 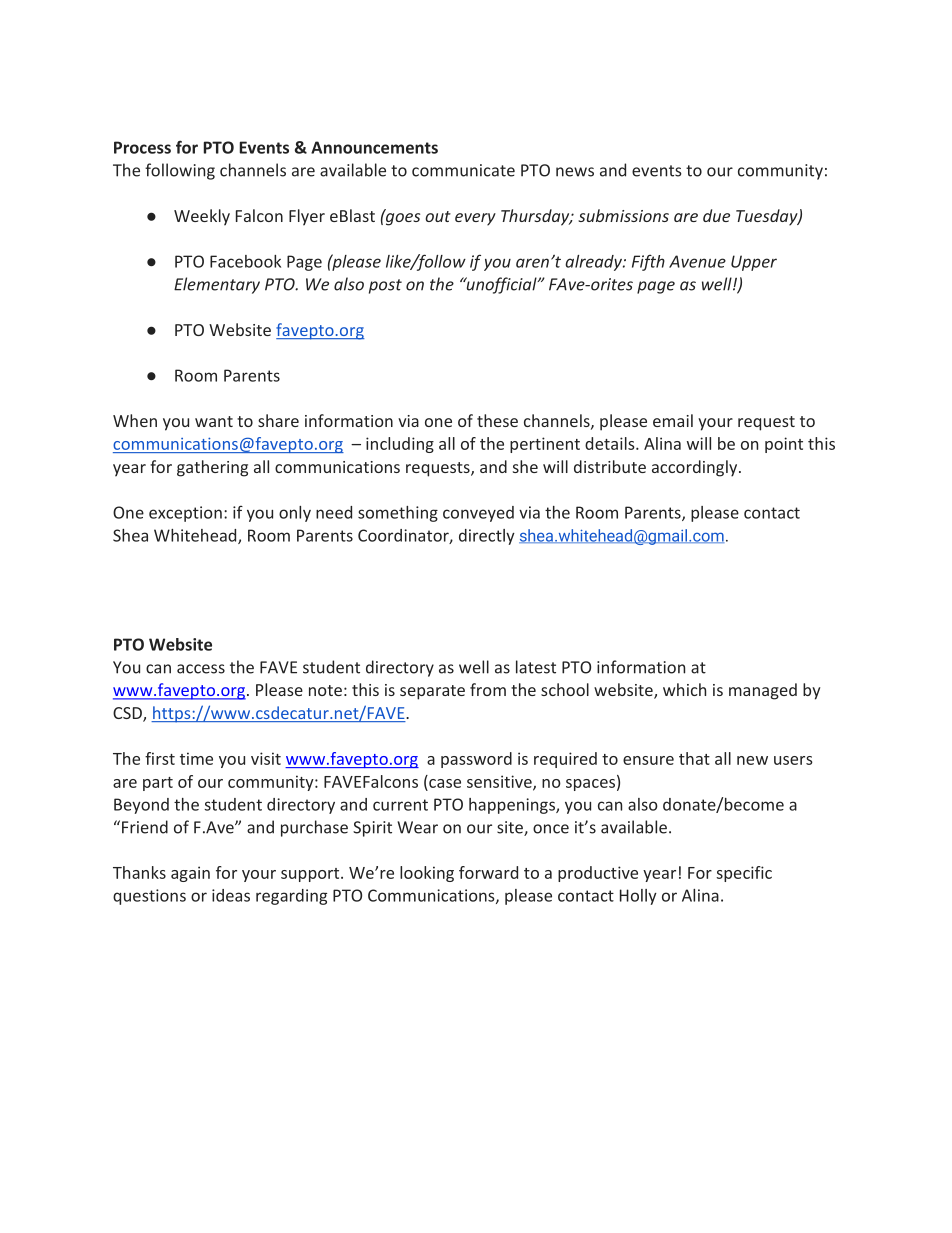 I want to click on communicate, so click(x=463, y=170).
